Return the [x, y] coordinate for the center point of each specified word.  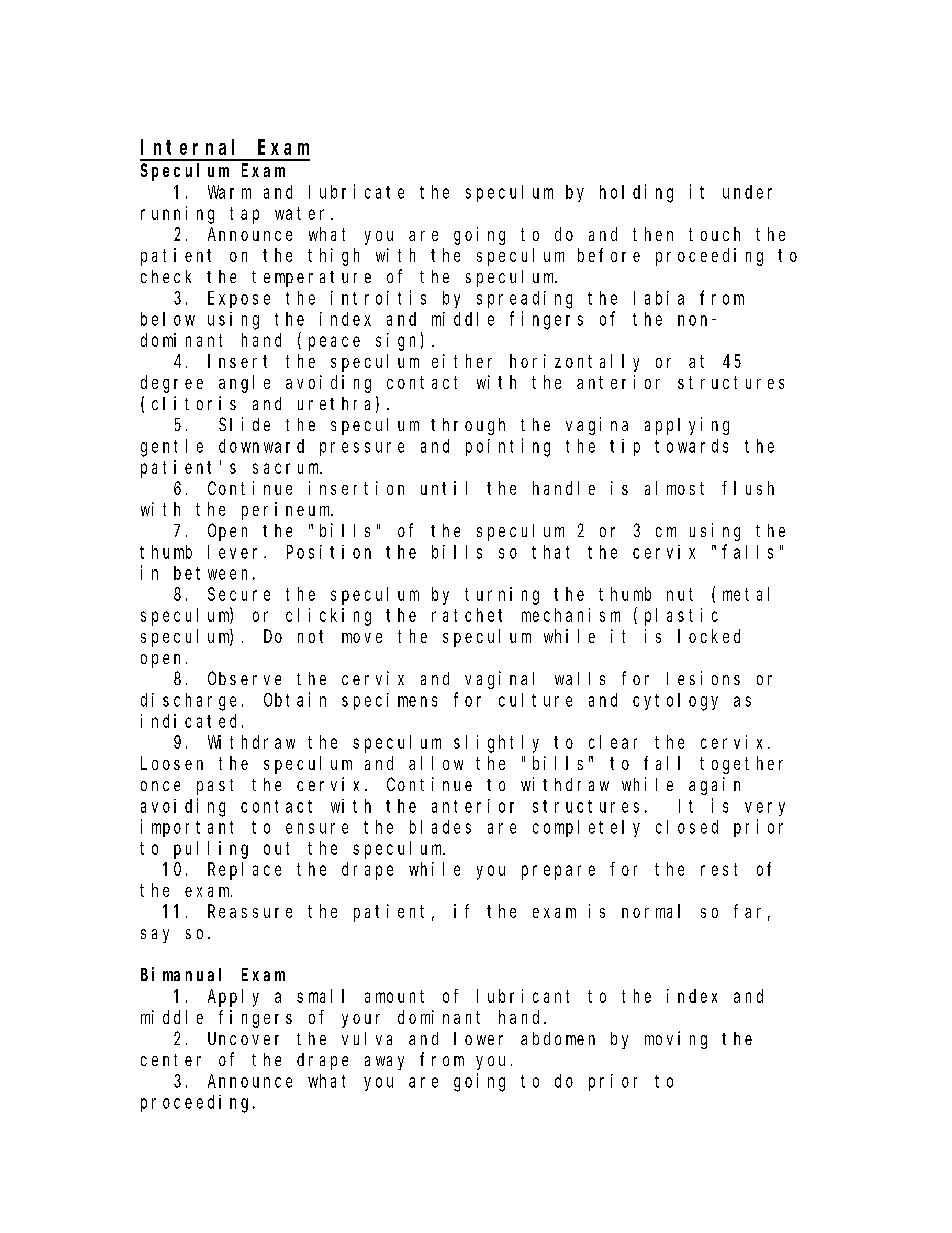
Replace [244, 871]
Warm [229, 192]
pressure [362, 449]
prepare [558, 872]
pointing [508, 447]
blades [440, 827]
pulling [211, 850]
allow [436, 763]
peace [334, 343]
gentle [172, 448]
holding [636, 193]
